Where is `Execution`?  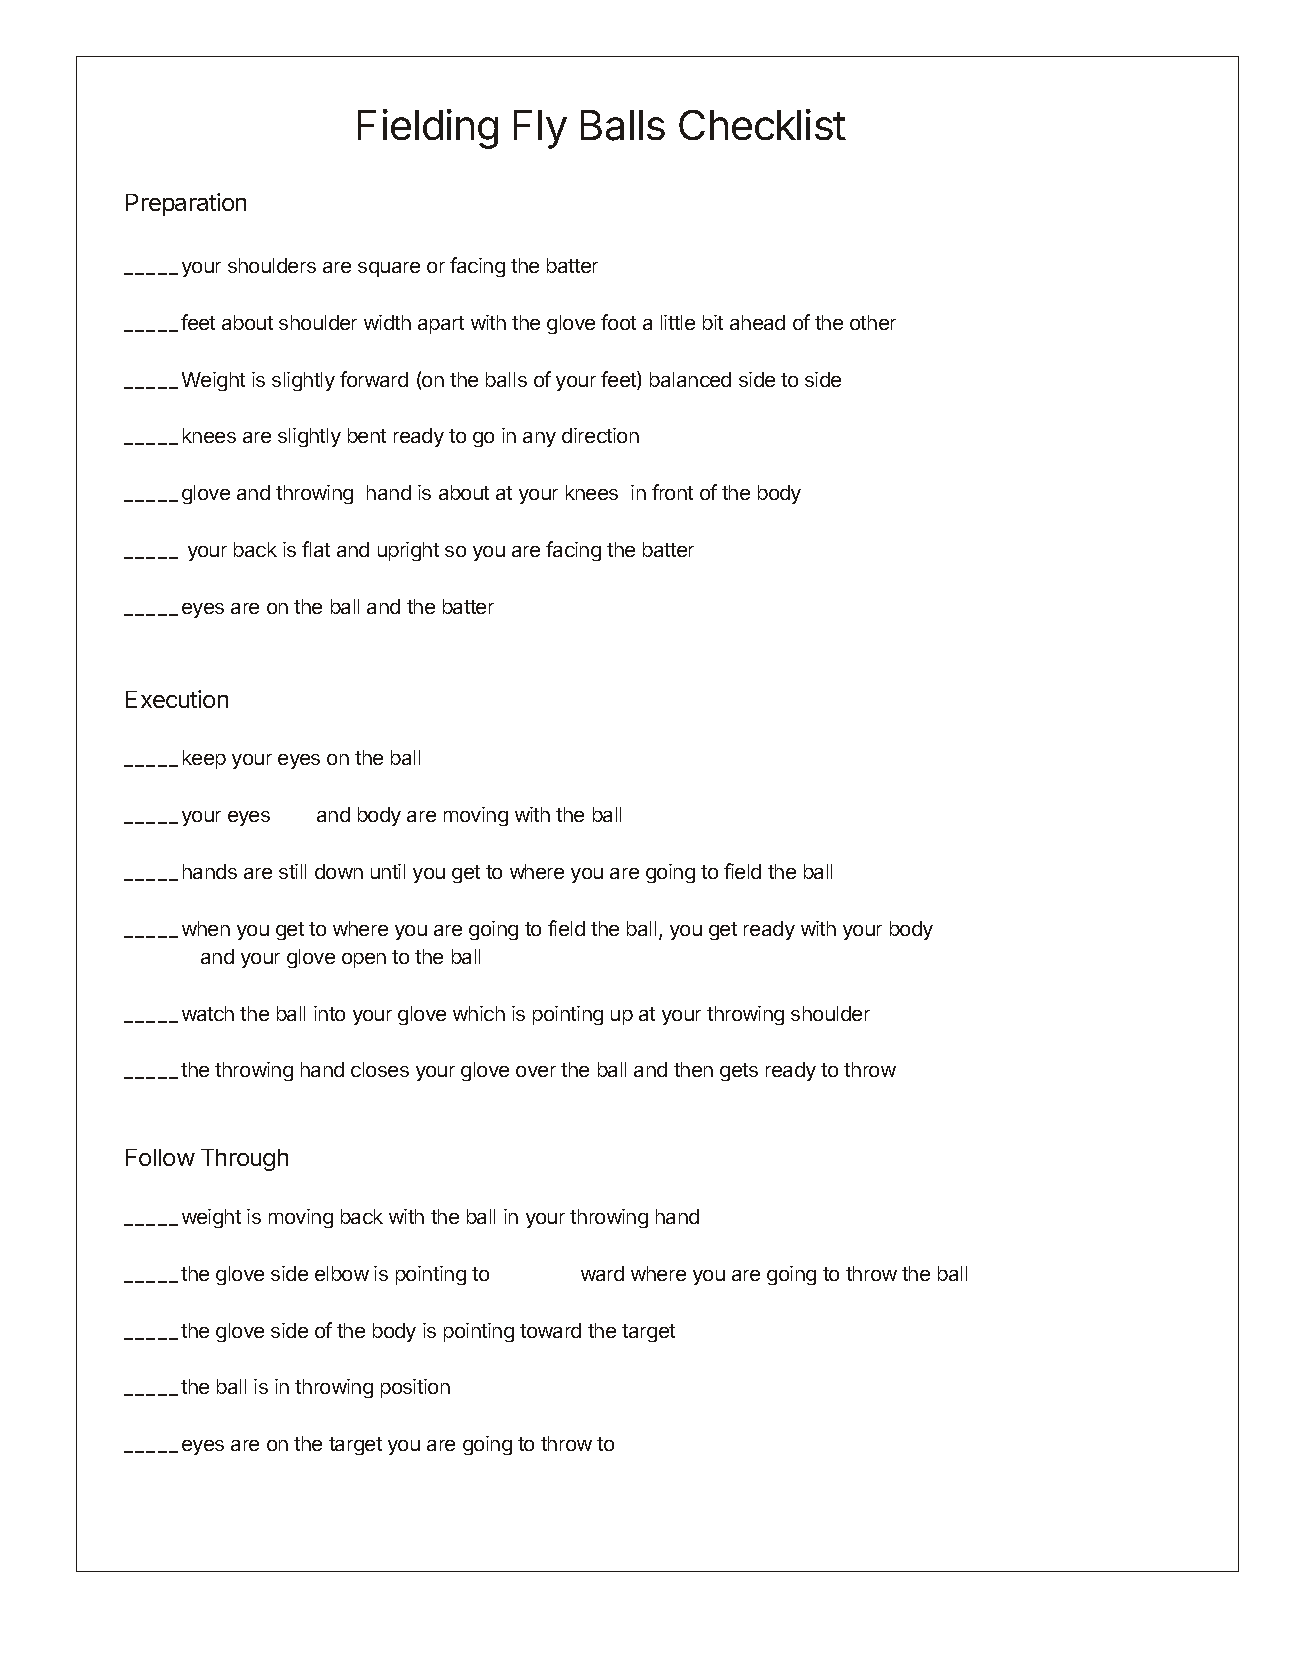
Execution is located at coordinates (177, 699).
